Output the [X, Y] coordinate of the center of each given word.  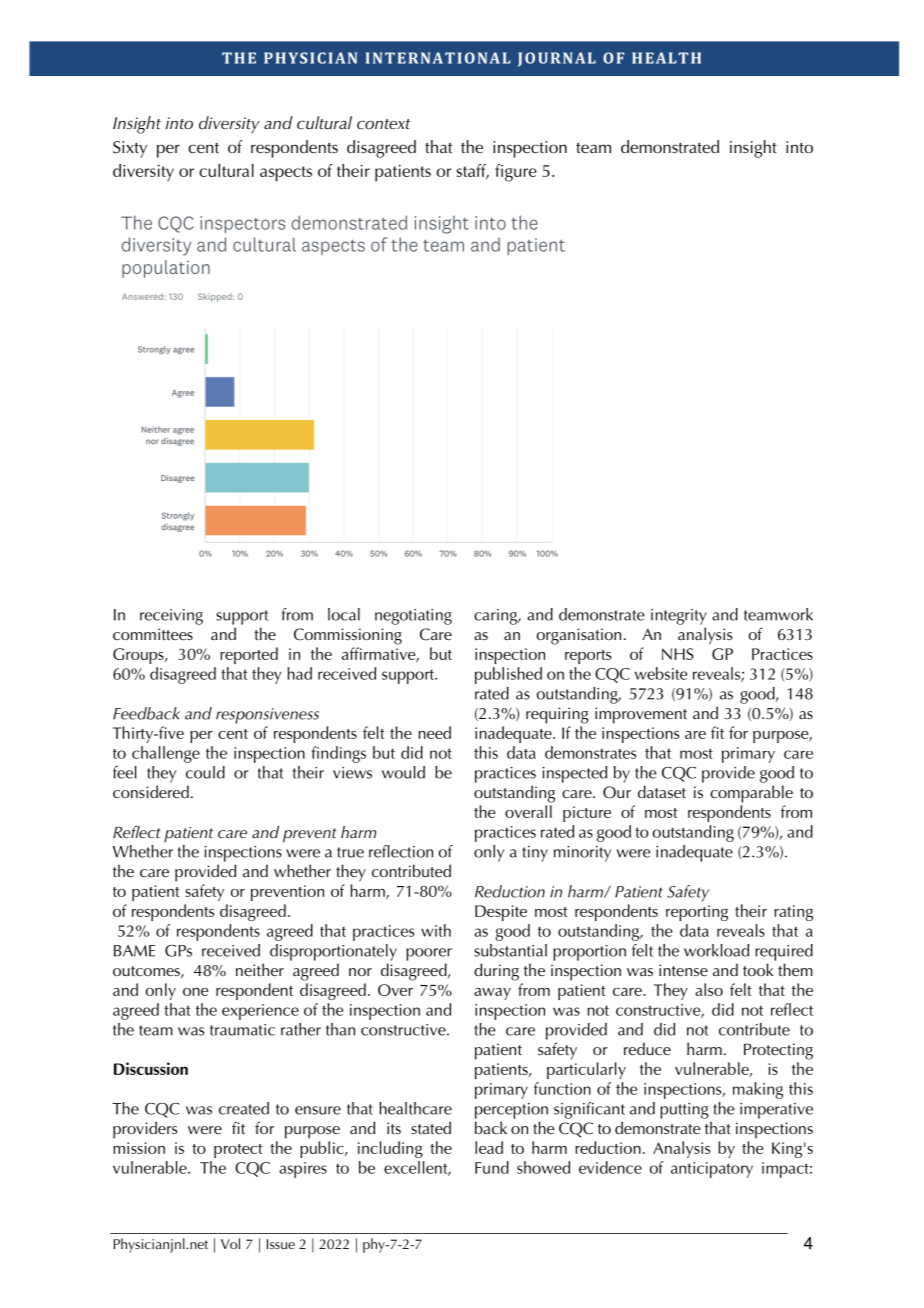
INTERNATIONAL [438, 58]
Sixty [130, 149]
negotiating [413, 617]
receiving [171, 617]
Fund [492, 1167]
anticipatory [712, 1170]
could [205, 772]
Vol [230, 1243]
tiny [535, 854]
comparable [751, 794]
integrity [679, 617]
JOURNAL [557, 59]
